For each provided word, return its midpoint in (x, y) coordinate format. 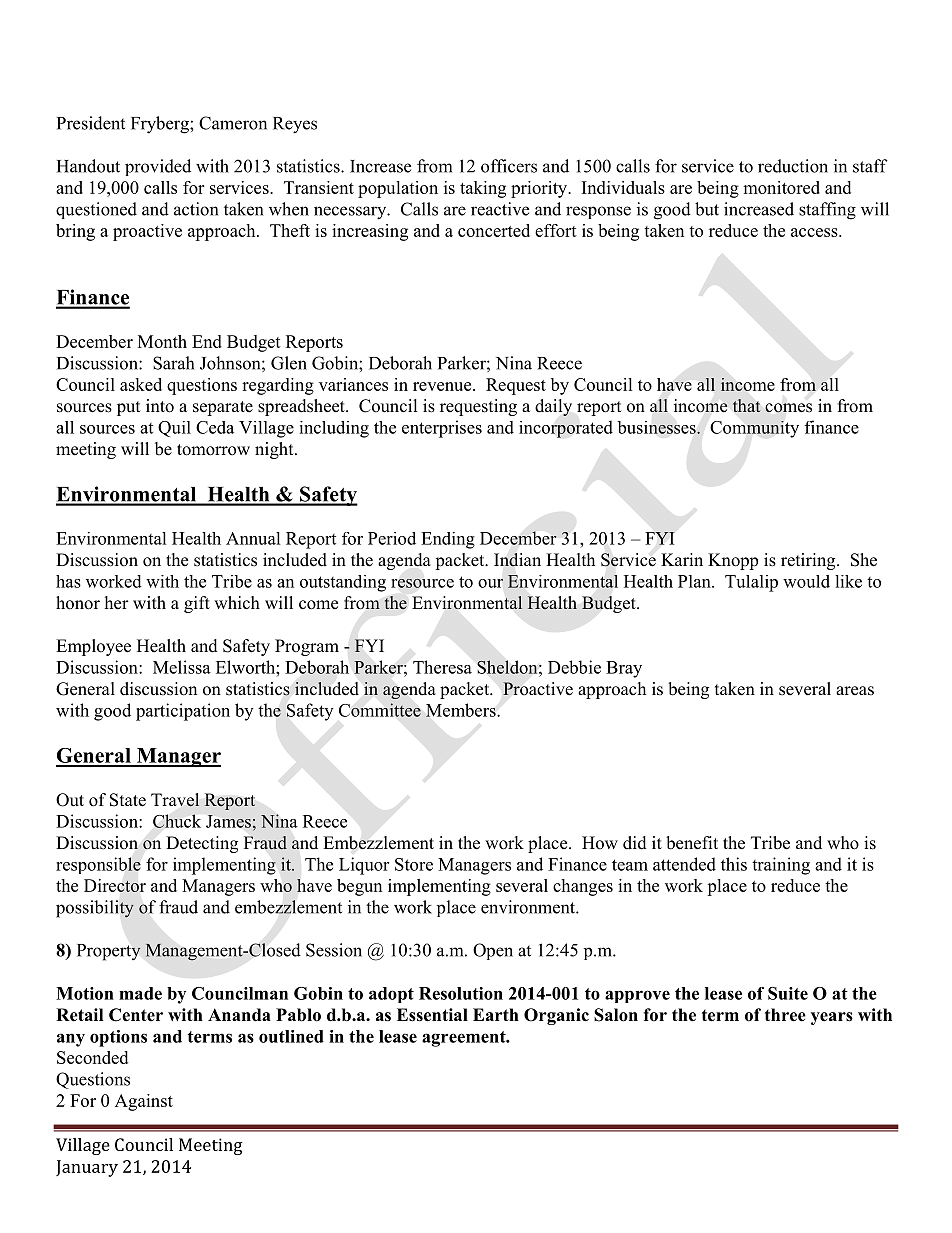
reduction (793, 166)
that (746, 405)
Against (144, 1102)
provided (158, 167)
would (806, 581)
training (781, 866)
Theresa (442, 667)
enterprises (442, 429)
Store (414, 864)
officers (509, 166)
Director (115, 885)
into (160, 406)
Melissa (182, 667)
